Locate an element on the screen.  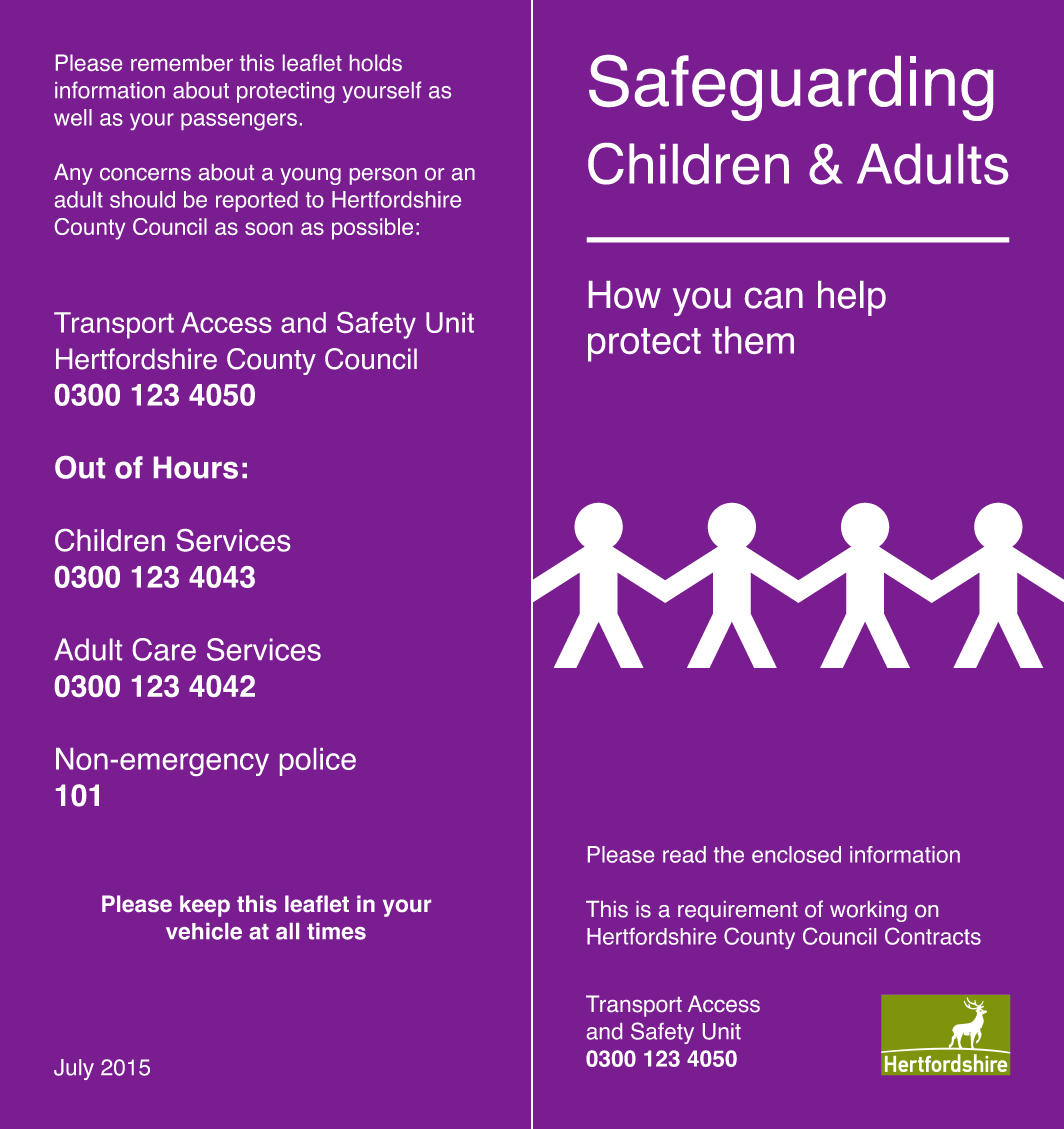
Safeguarding is located at coordinates (791, 88).
